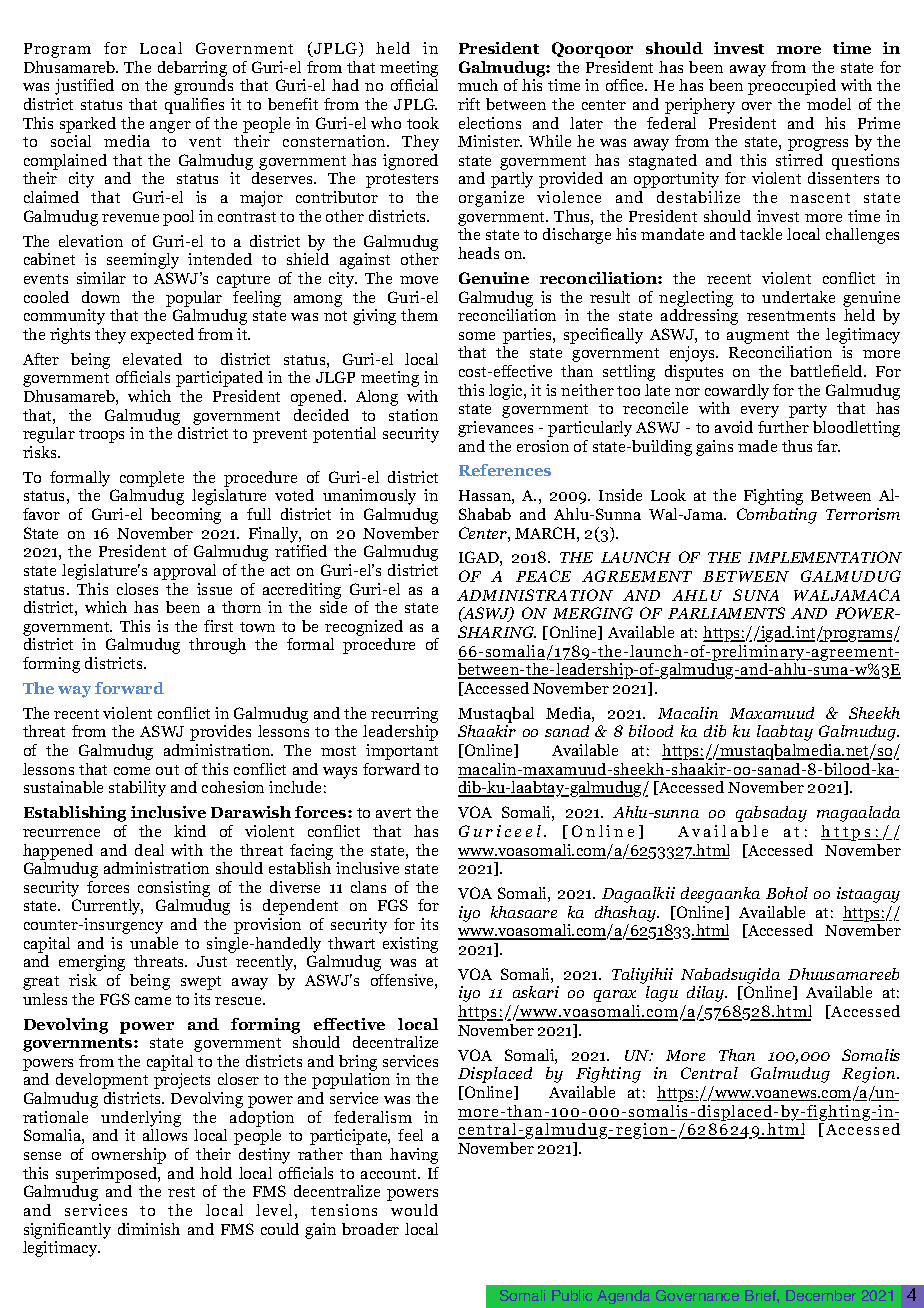 The width and height of the document is (924, 1308). What do you see at coordinates (792, 87) in the document?
I see `preoccupied` at bounding box center [792, 87].
